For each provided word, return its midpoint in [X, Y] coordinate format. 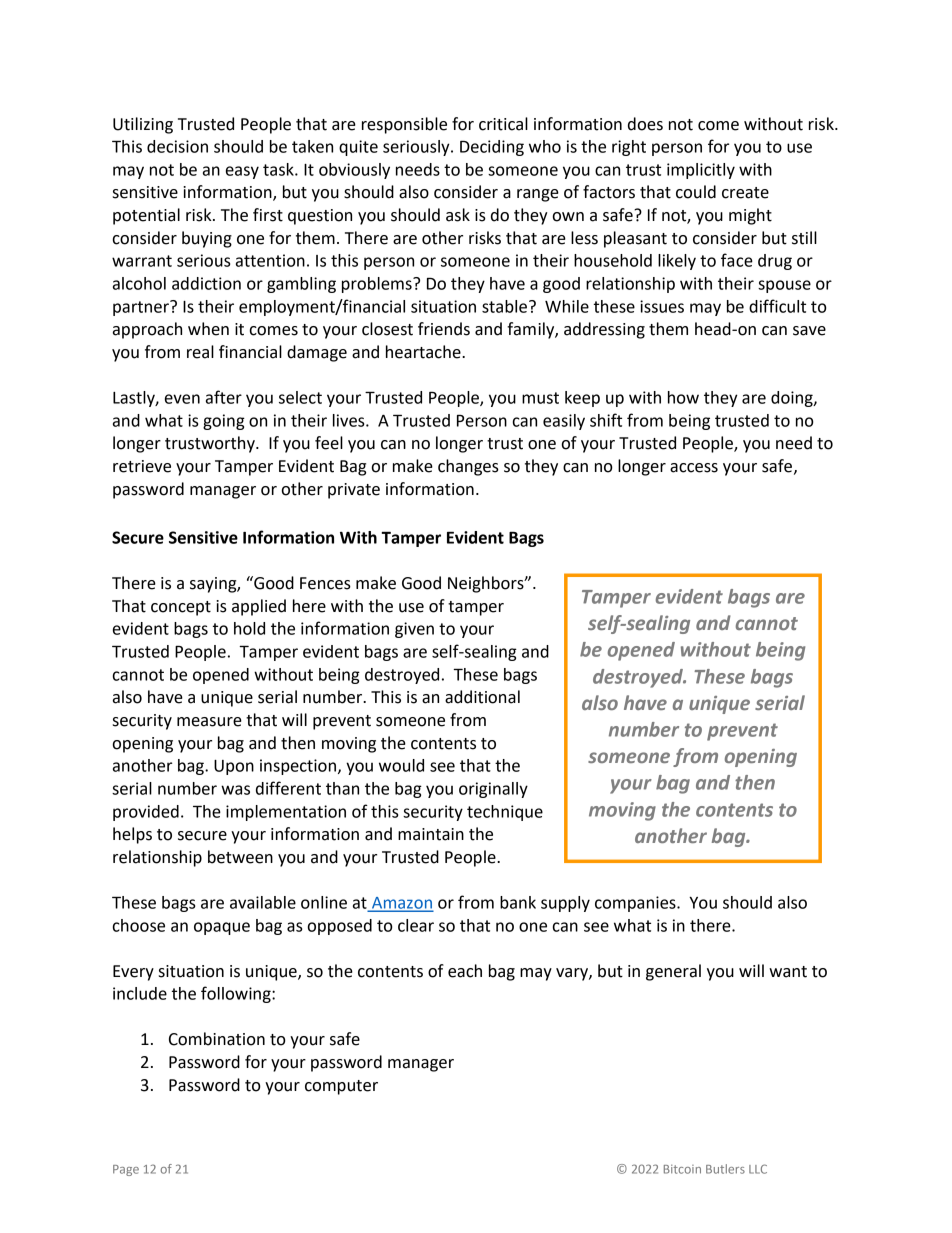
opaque [222, 928]
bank [518, 902]
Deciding [492, 148]
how [683, 397]
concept [181, 608]
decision [177, 146]
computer [341, 1087]
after [224, 397]
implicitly [701, 171]
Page [126, 1170]
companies [636, 904]
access [694, 468]
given [414, 630]
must [540, 398]
